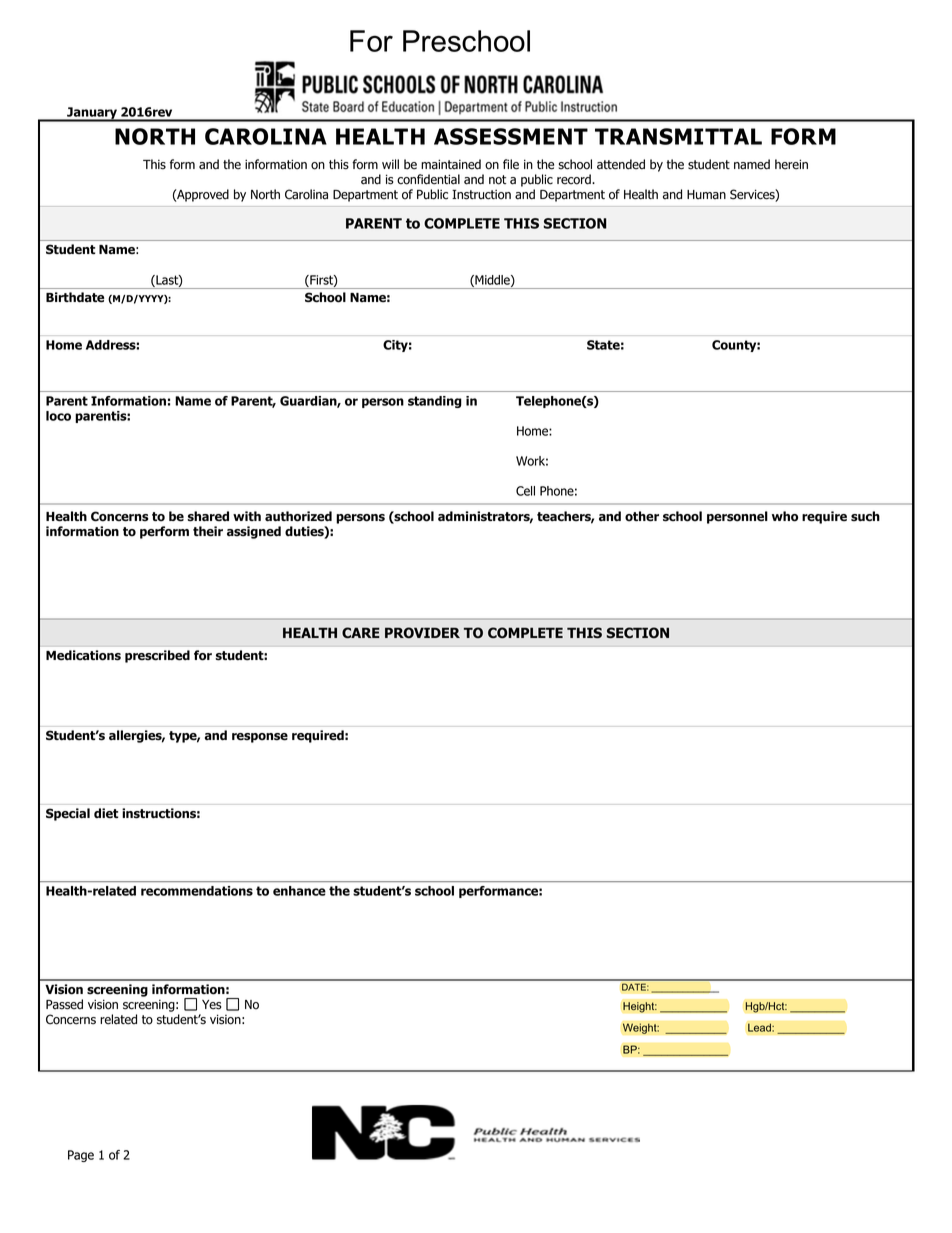  What do you see at coordinates (260, 738) in the screenshot?
I see `response` at bounding box center [260, 738].
